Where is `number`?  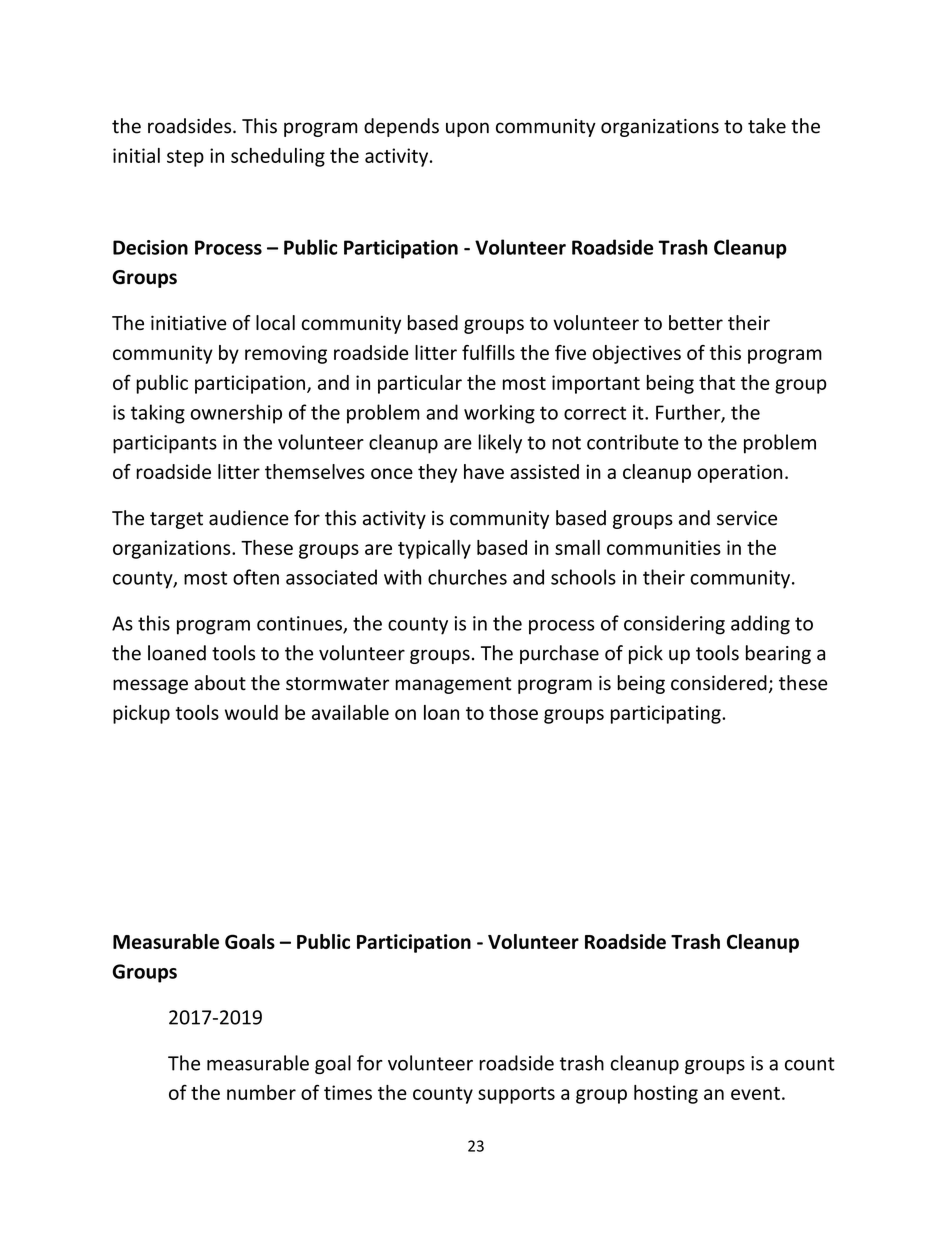
number is located at coordinates (261, 1092).
